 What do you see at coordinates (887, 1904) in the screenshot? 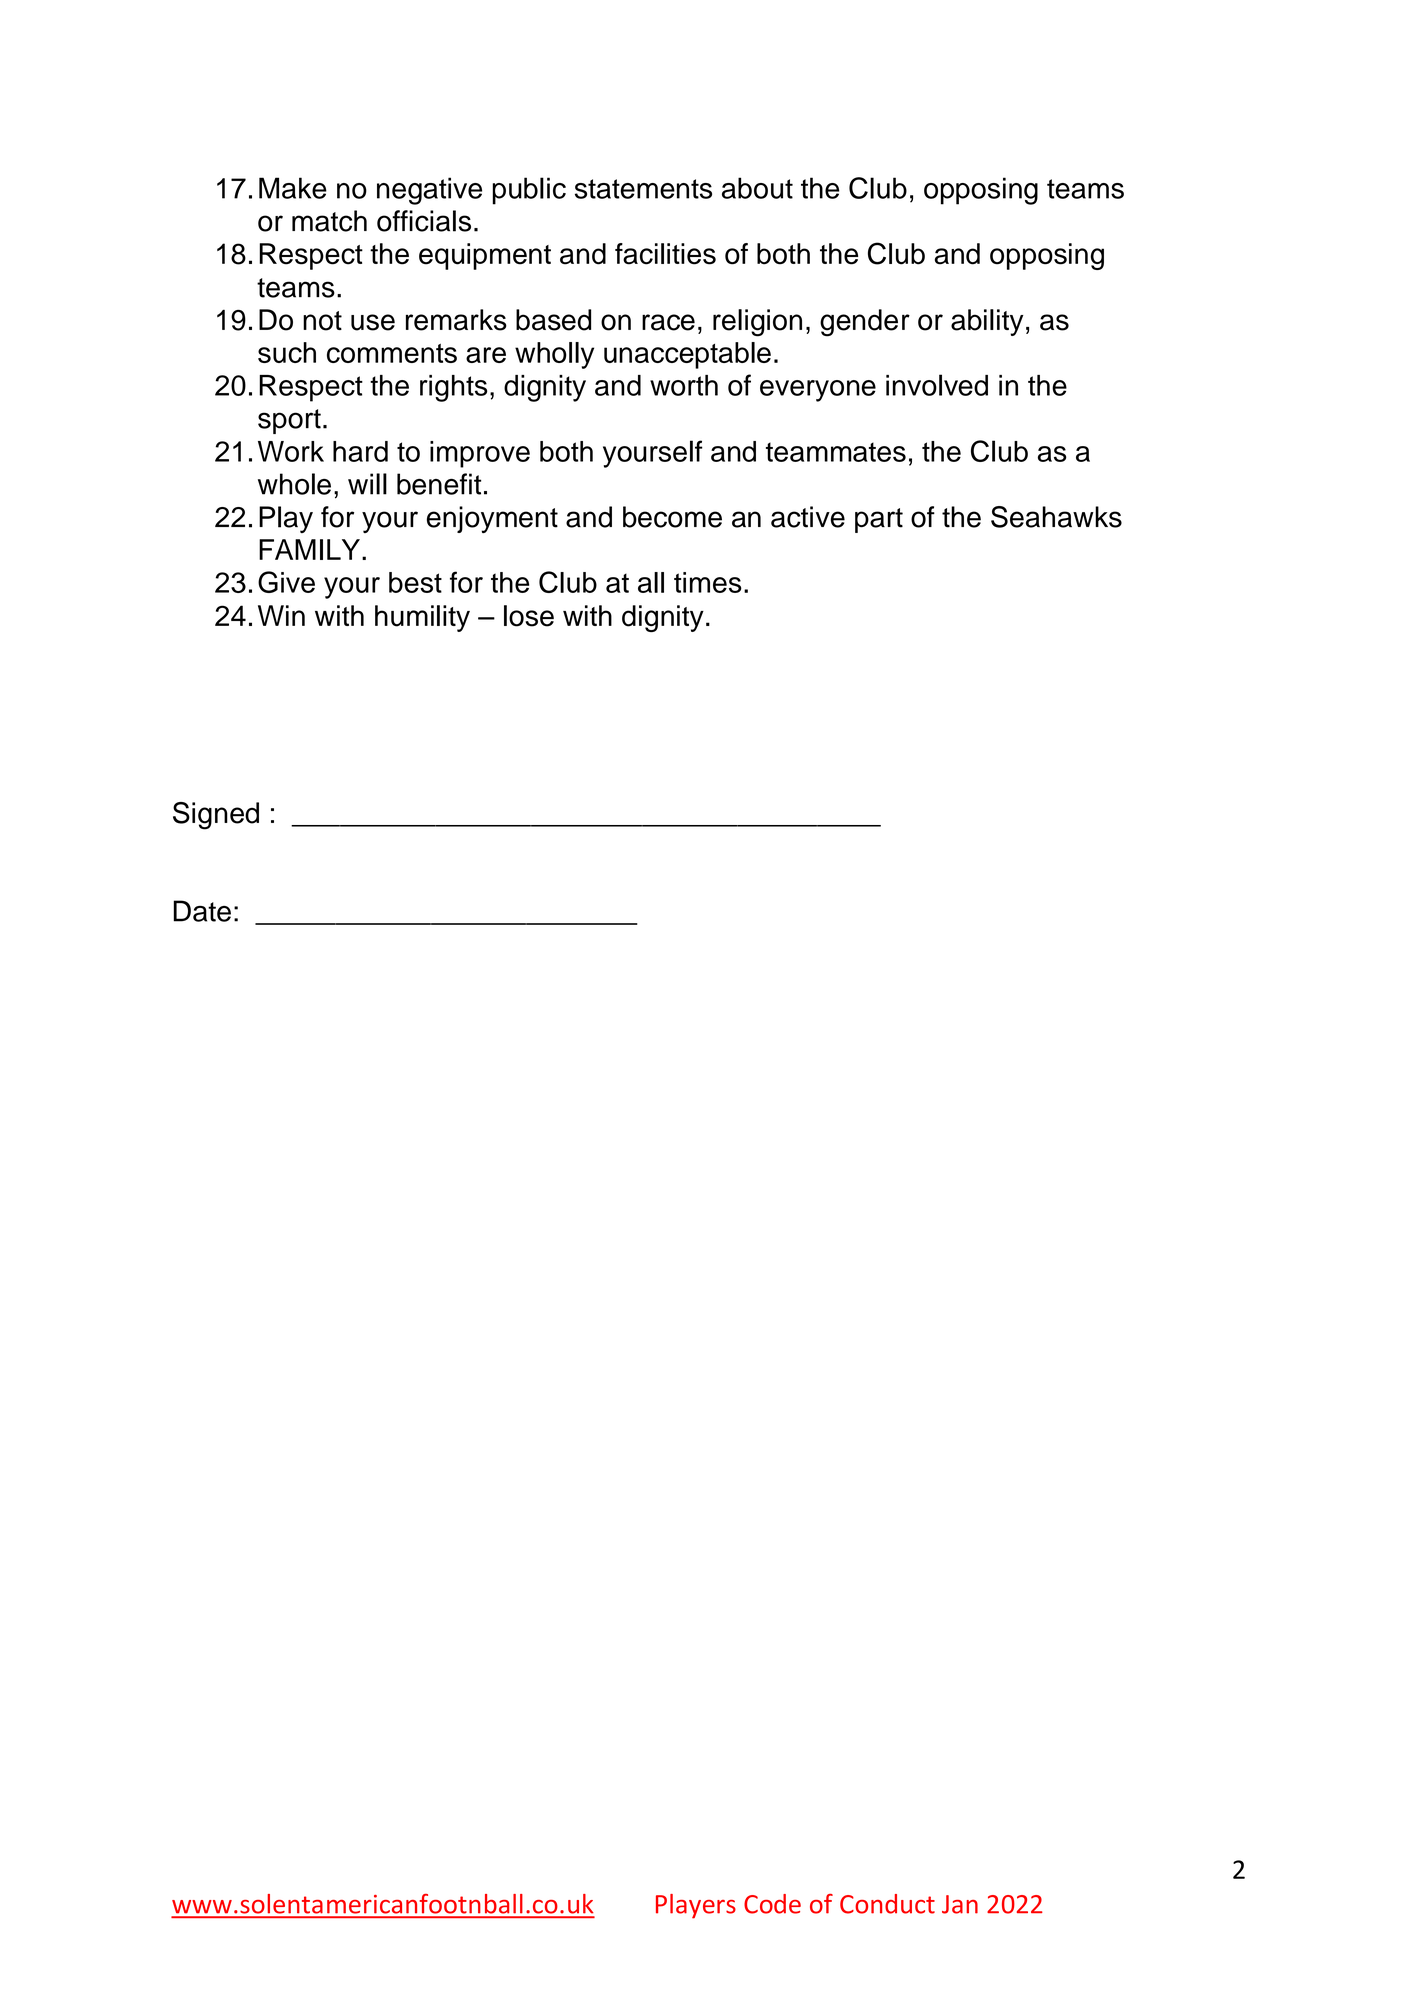
I see `Conduct` at bounding box center [887, 1904].
